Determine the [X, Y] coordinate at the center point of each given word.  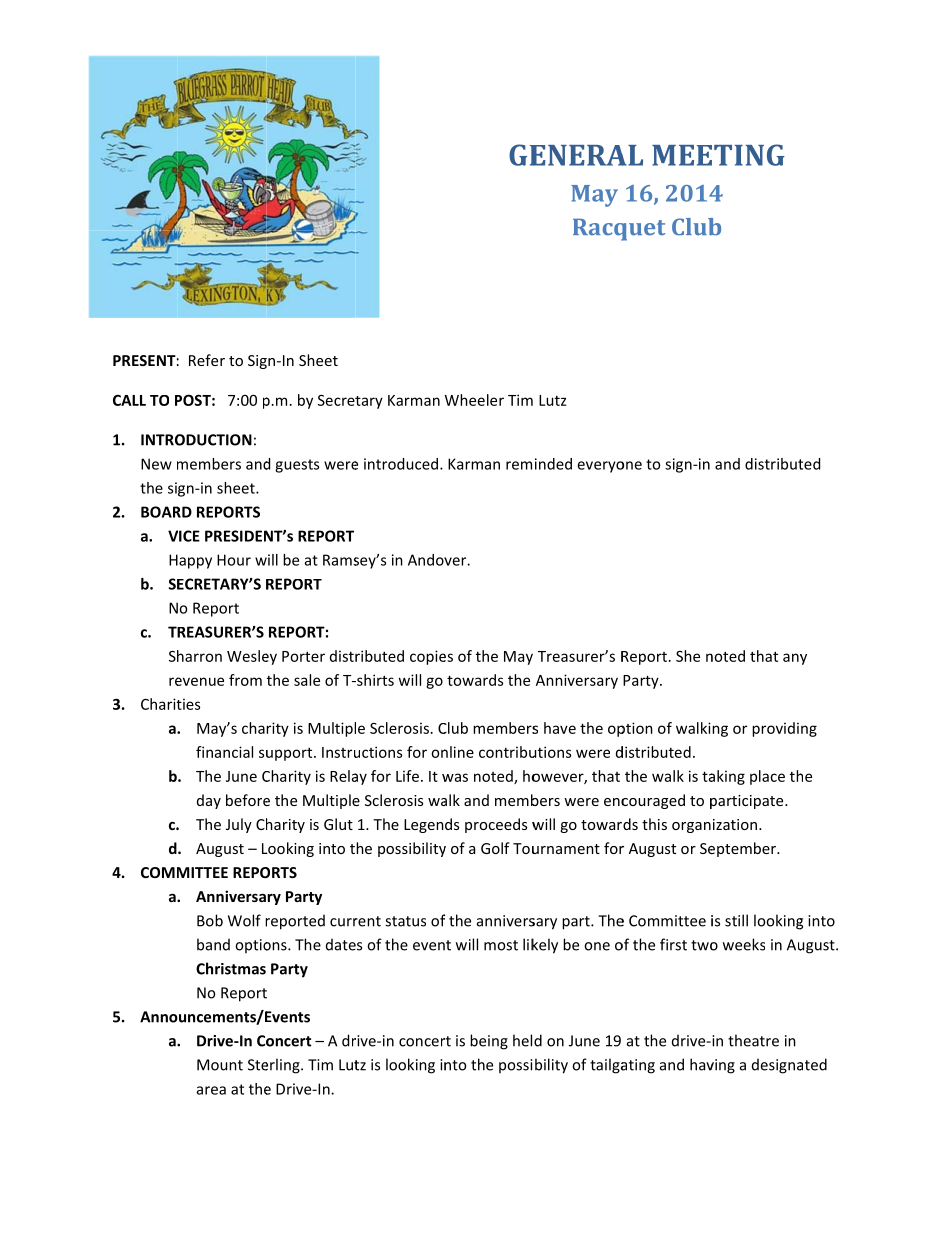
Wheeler [474, 400]
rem [519, 465]
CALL [129, 400]
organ [691, 827]
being [489, 1042]
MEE [682, 155]
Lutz [552, 400]
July [239, 825]
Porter [303, 656]
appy [195, 563]
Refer [207, 360]
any [795, 659]
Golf [495, 848]
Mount [220, 1065]
